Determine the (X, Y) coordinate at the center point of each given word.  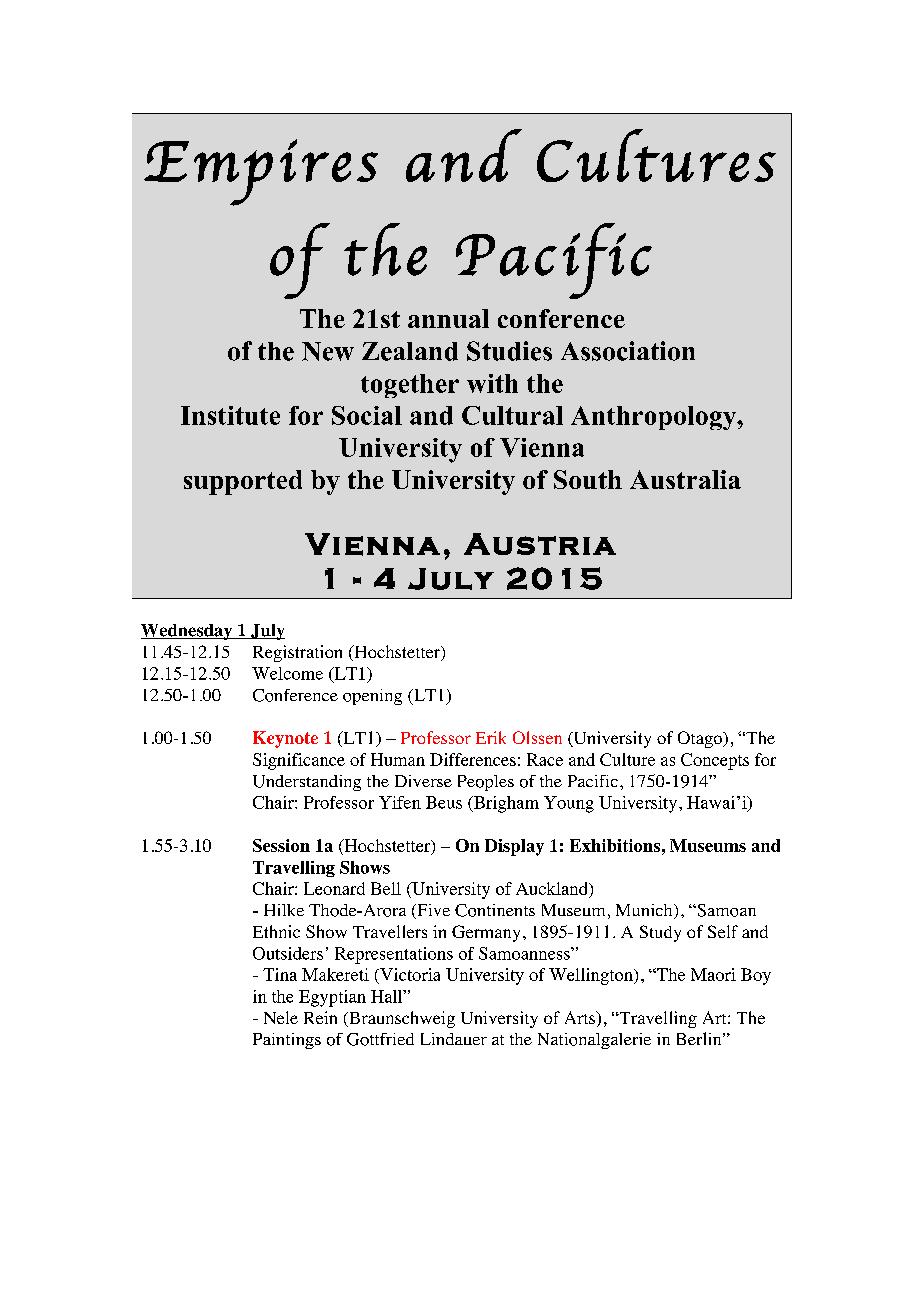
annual (448, 318)
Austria (540, 544)
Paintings (287, 1041)
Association (628, 351)
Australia (685, 479)
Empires (261, 172)
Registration (297, 653)
